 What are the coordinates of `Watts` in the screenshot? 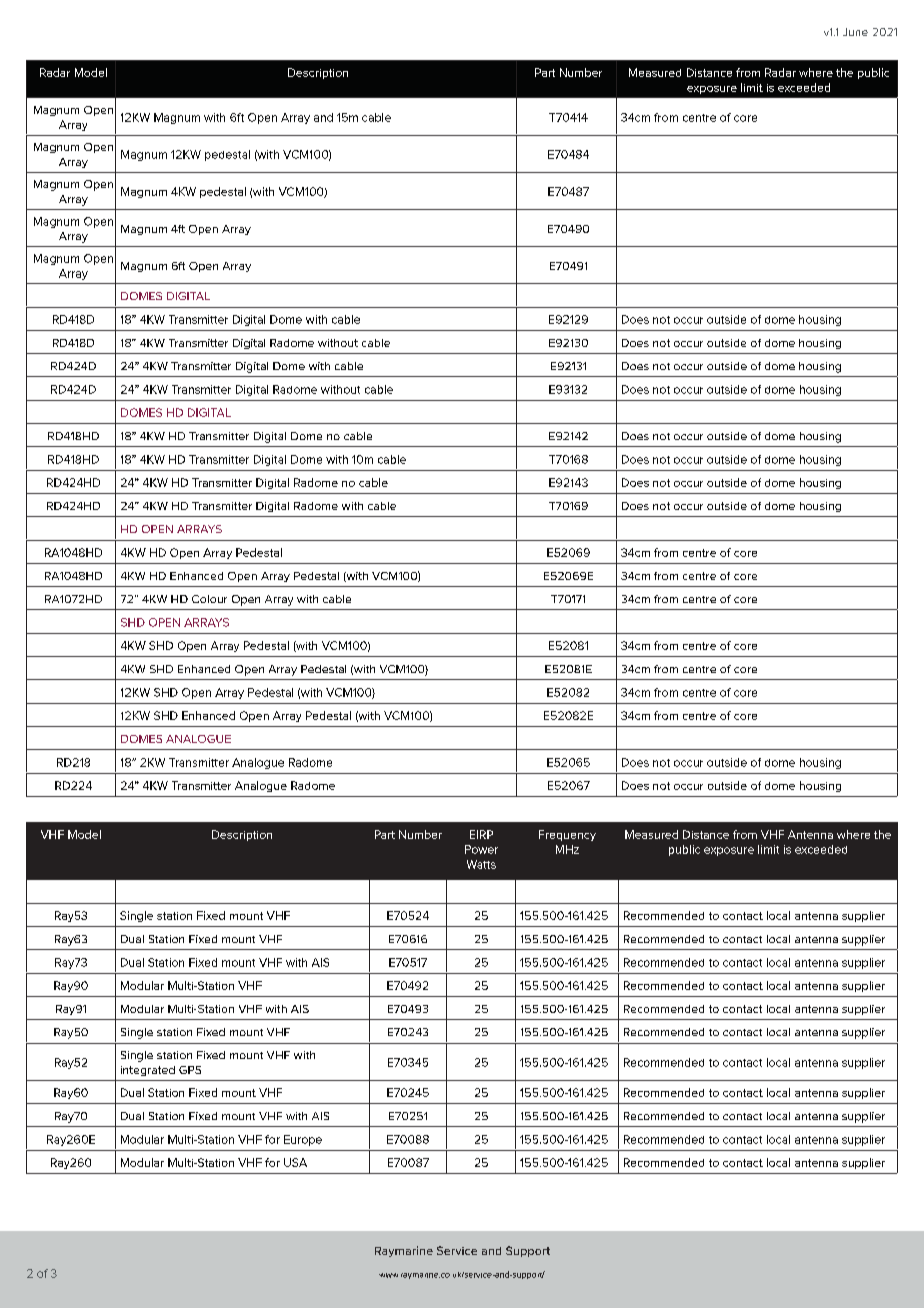 It's located at (481, 864).
